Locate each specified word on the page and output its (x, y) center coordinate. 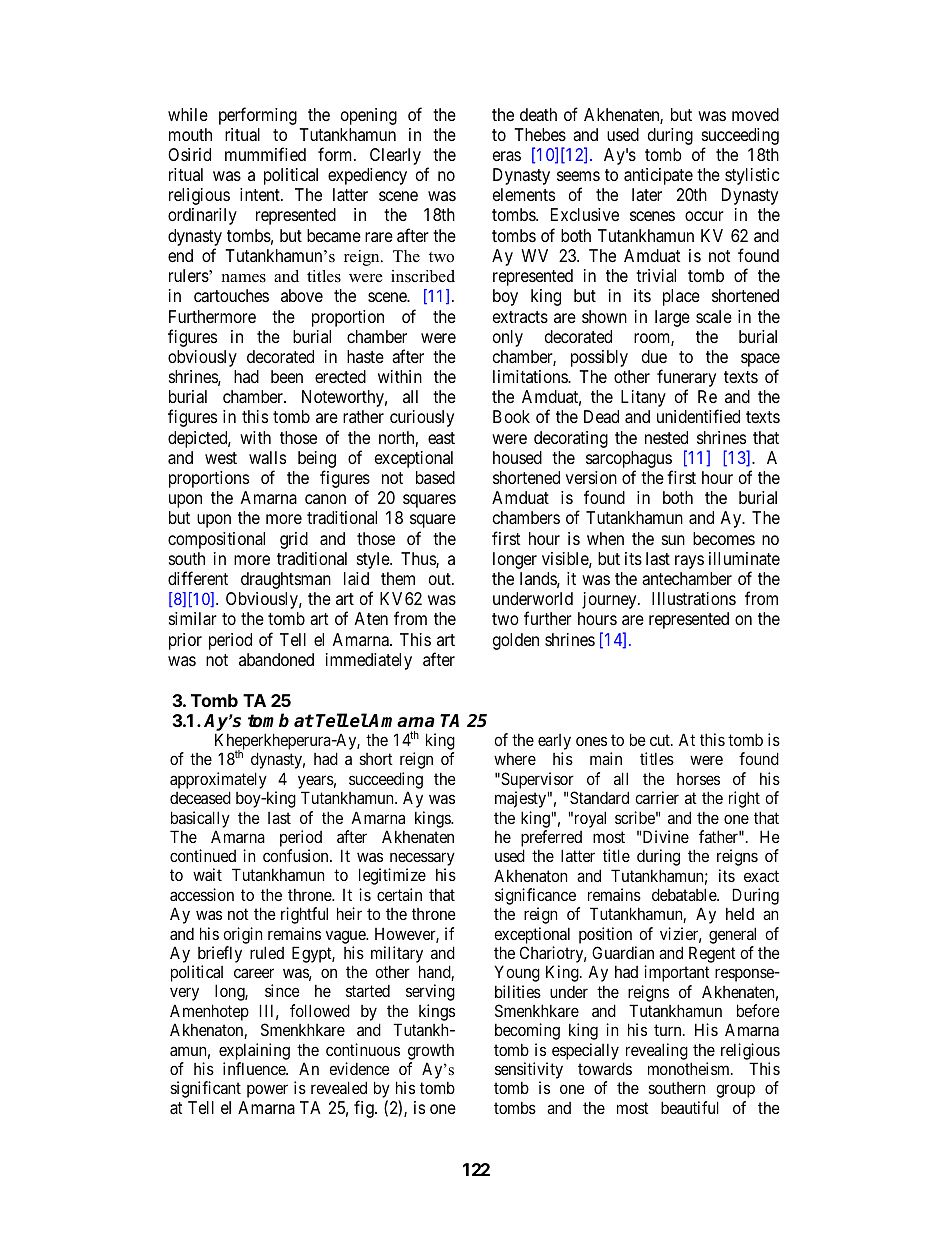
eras (507, 156)
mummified (265, 154)
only (508, 338)
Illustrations (694, 599)
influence (255, 1068)
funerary (686, 379)
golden (516, 641)
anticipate (658, 176)
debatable (685, 894)
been (287, 376)
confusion (297, 855)
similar (193, 619)
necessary (422, 860)
